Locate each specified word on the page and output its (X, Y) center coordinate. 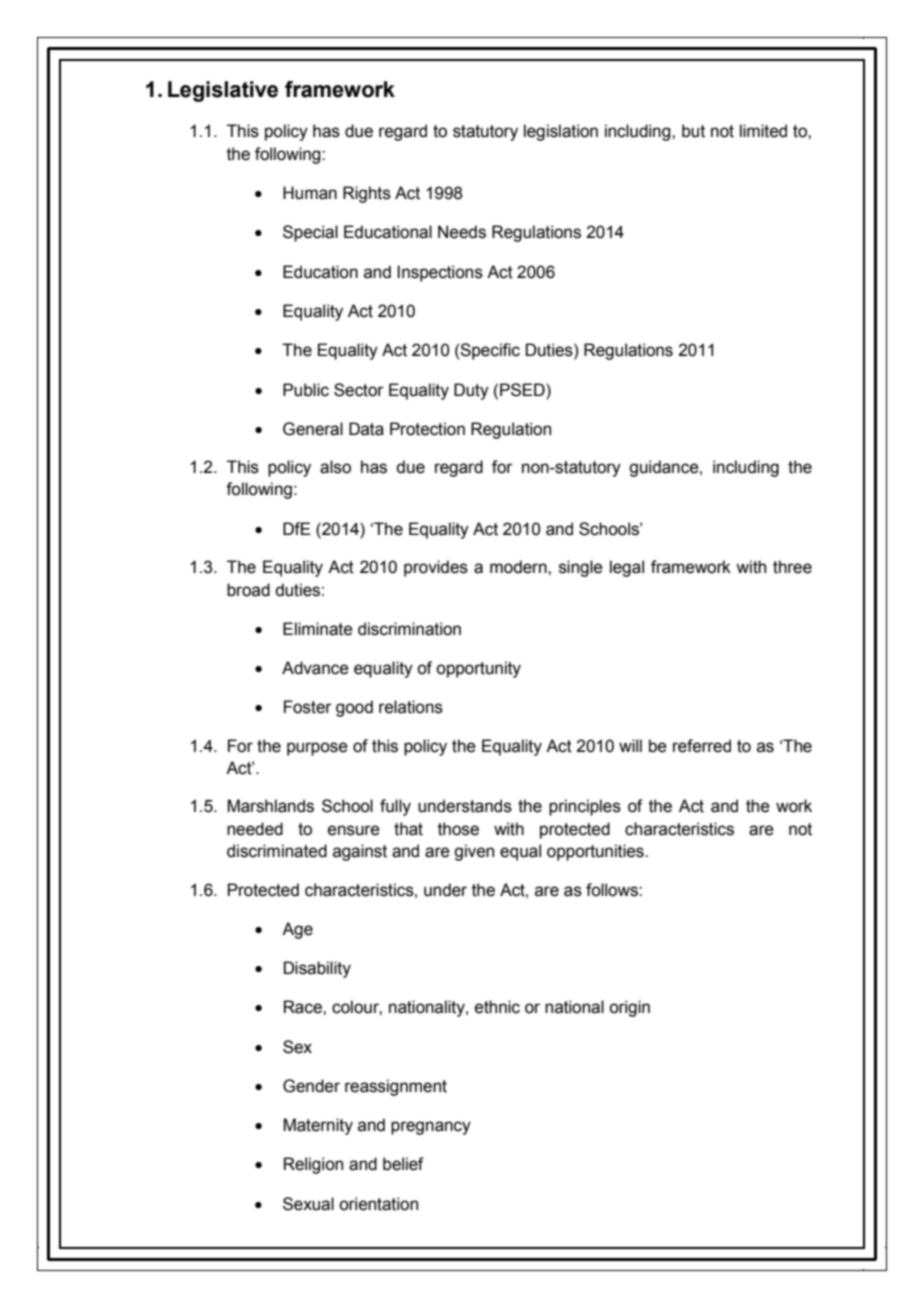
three (792, 567)
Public (306, 390)
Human (310, 193)
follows (613, 890)
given (474, 852)
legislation (561, 132)
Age (297, 930)
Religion (313, 1165)
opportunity (478, 669)
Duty (471, 391)
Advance (315, 668)
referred (702, 746)
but (693, 131)
